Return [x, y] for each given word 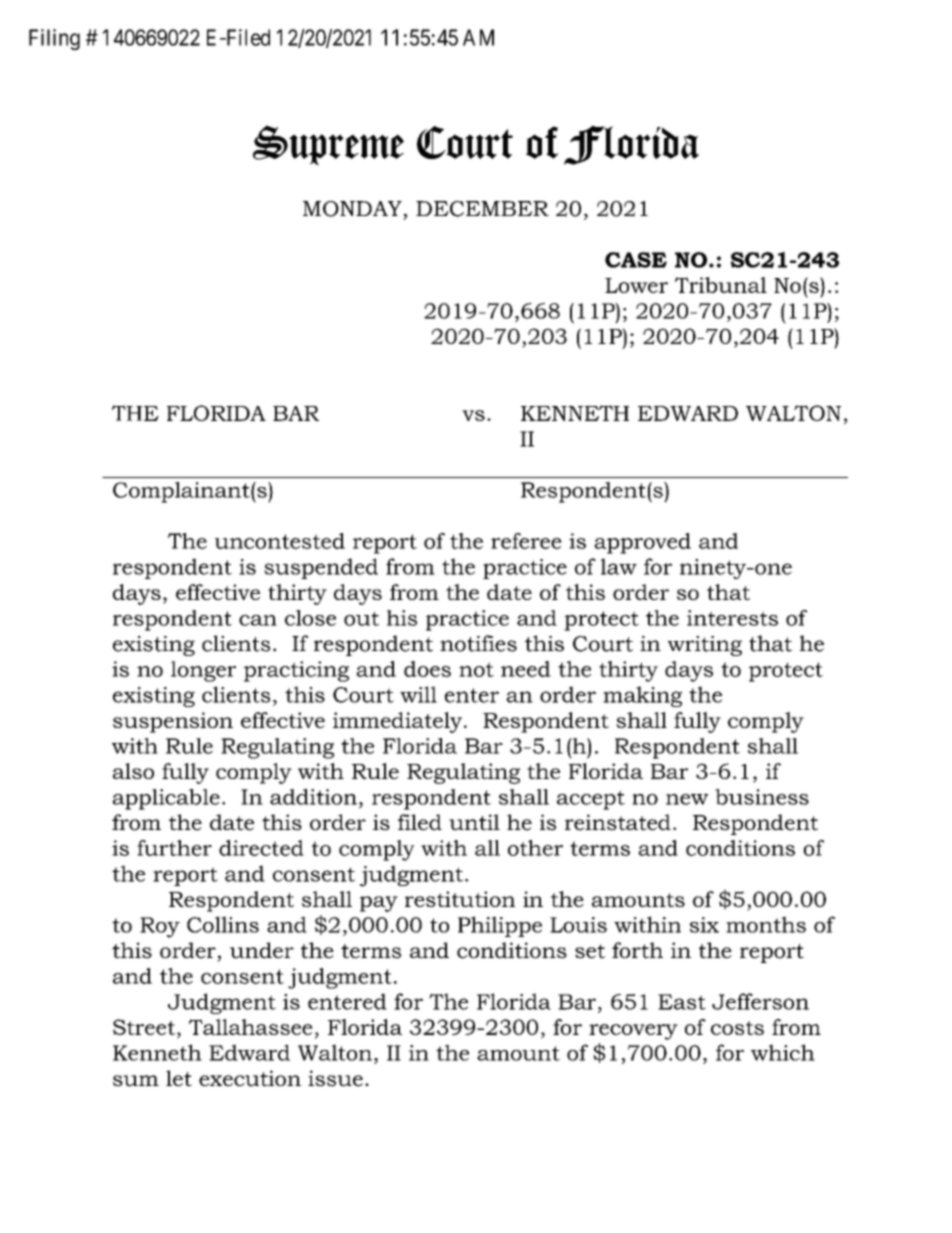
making [642, 696]
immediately [399, 722]
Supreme [328, 145]
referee [526, 541]
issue [335, 1078]
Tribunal [721, 285]
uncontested [279, 541]
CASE [636, 260]
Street [144, 1027]
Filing [54, 39]
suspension [173, 722]
